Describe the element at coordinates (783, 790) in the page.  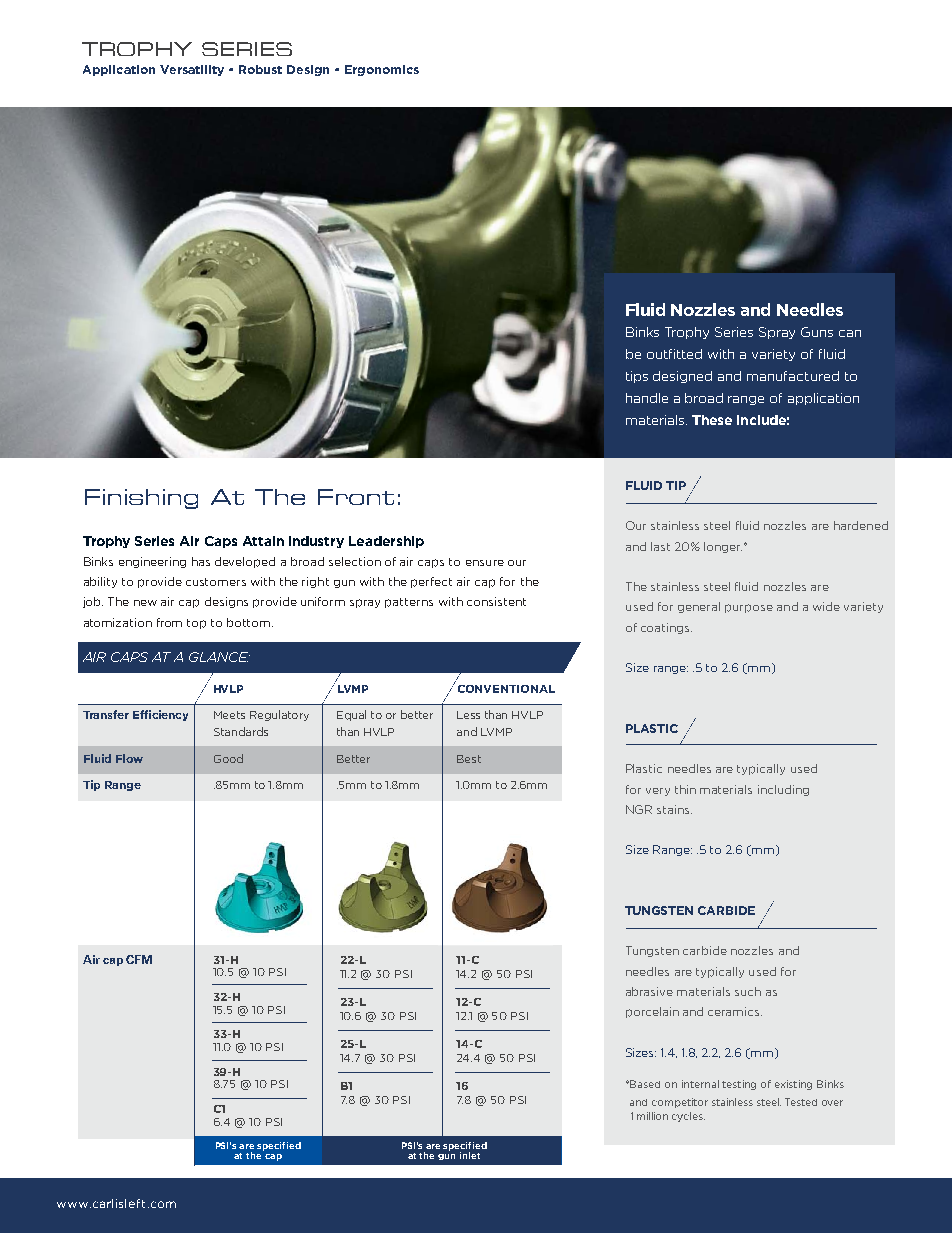
I see `including` at that location.
